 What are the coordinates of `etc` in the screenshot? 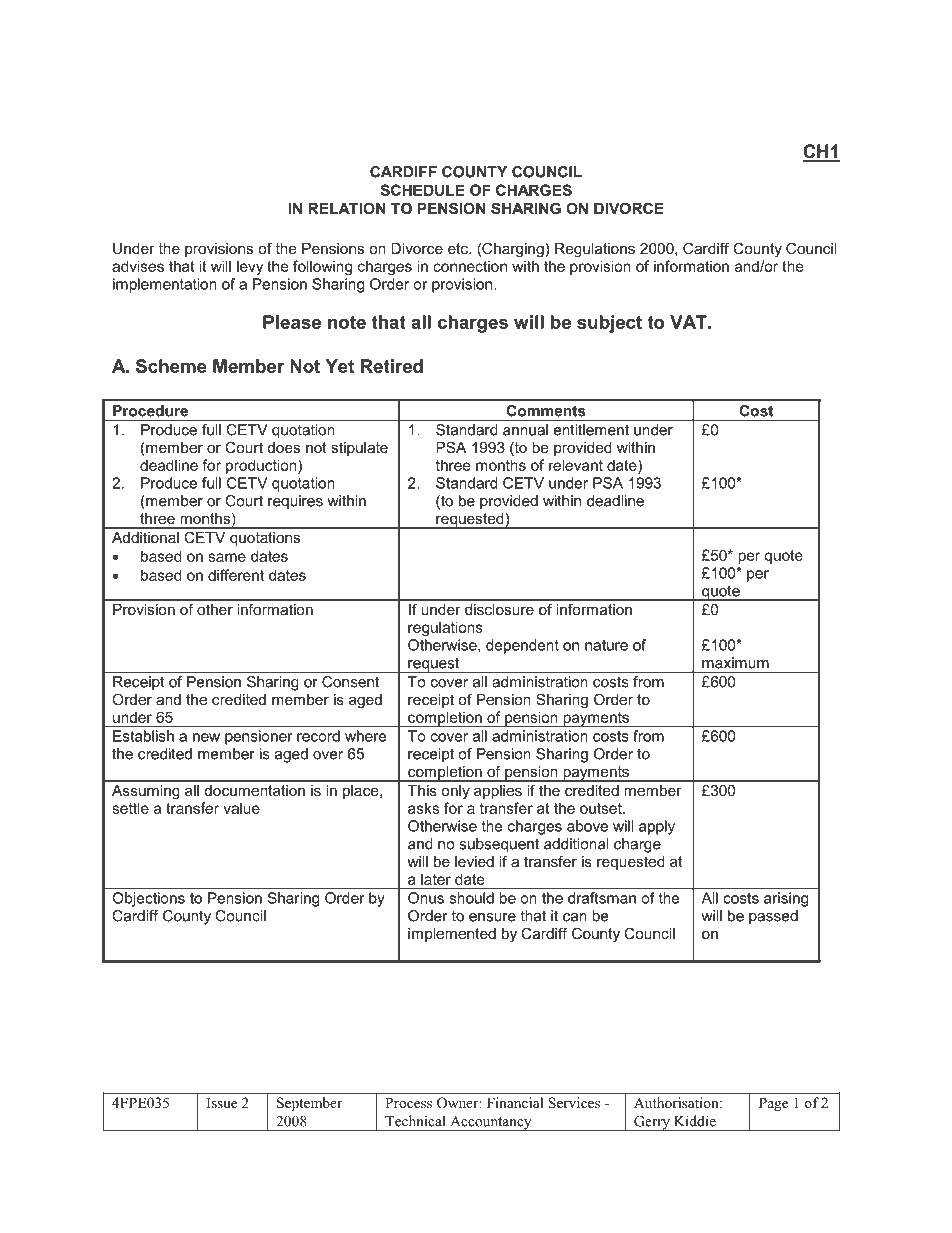 It's located at (459, 248).
